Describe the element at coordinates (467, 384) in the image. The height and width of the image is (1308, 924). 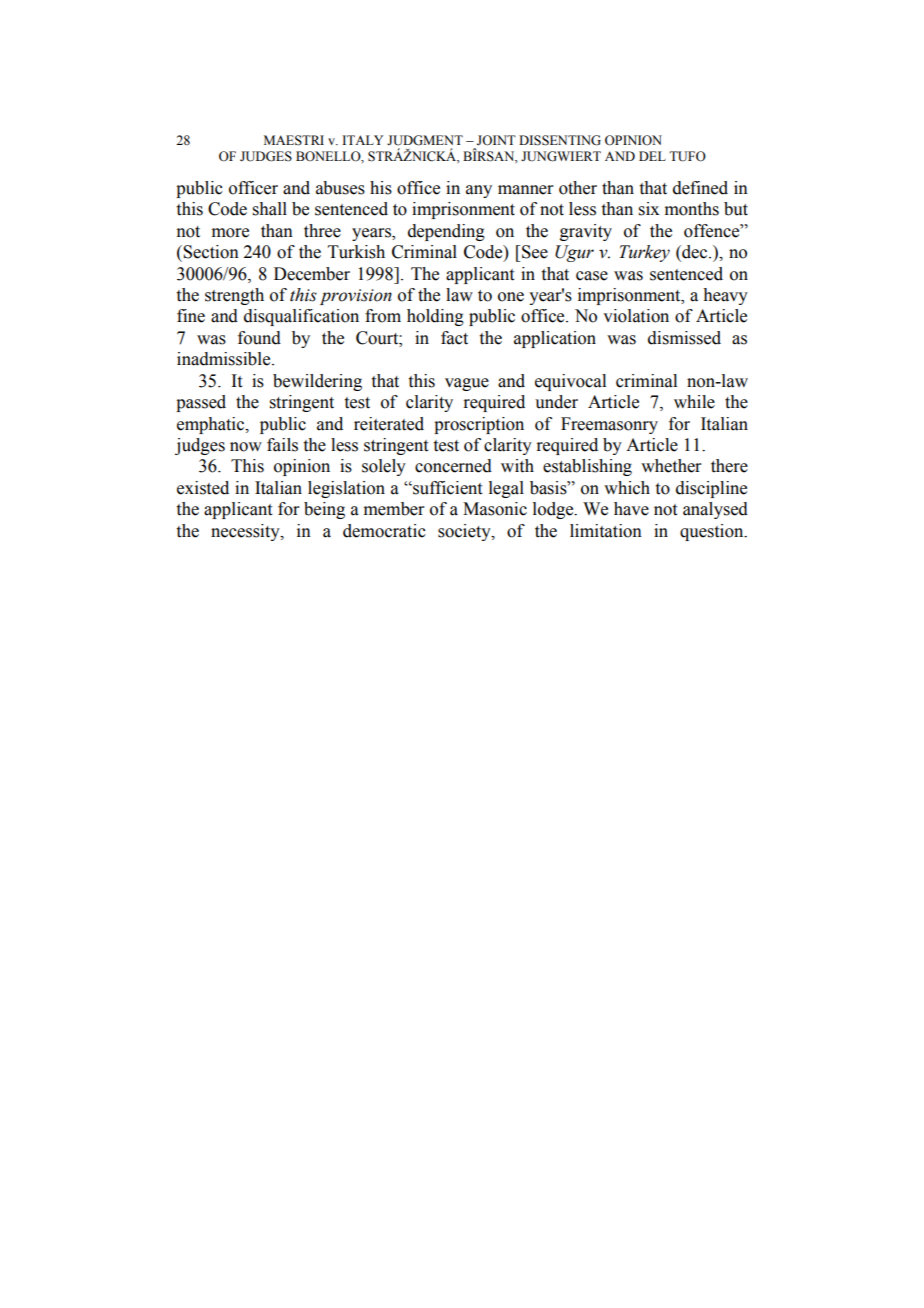
I see `vague` at that location.
